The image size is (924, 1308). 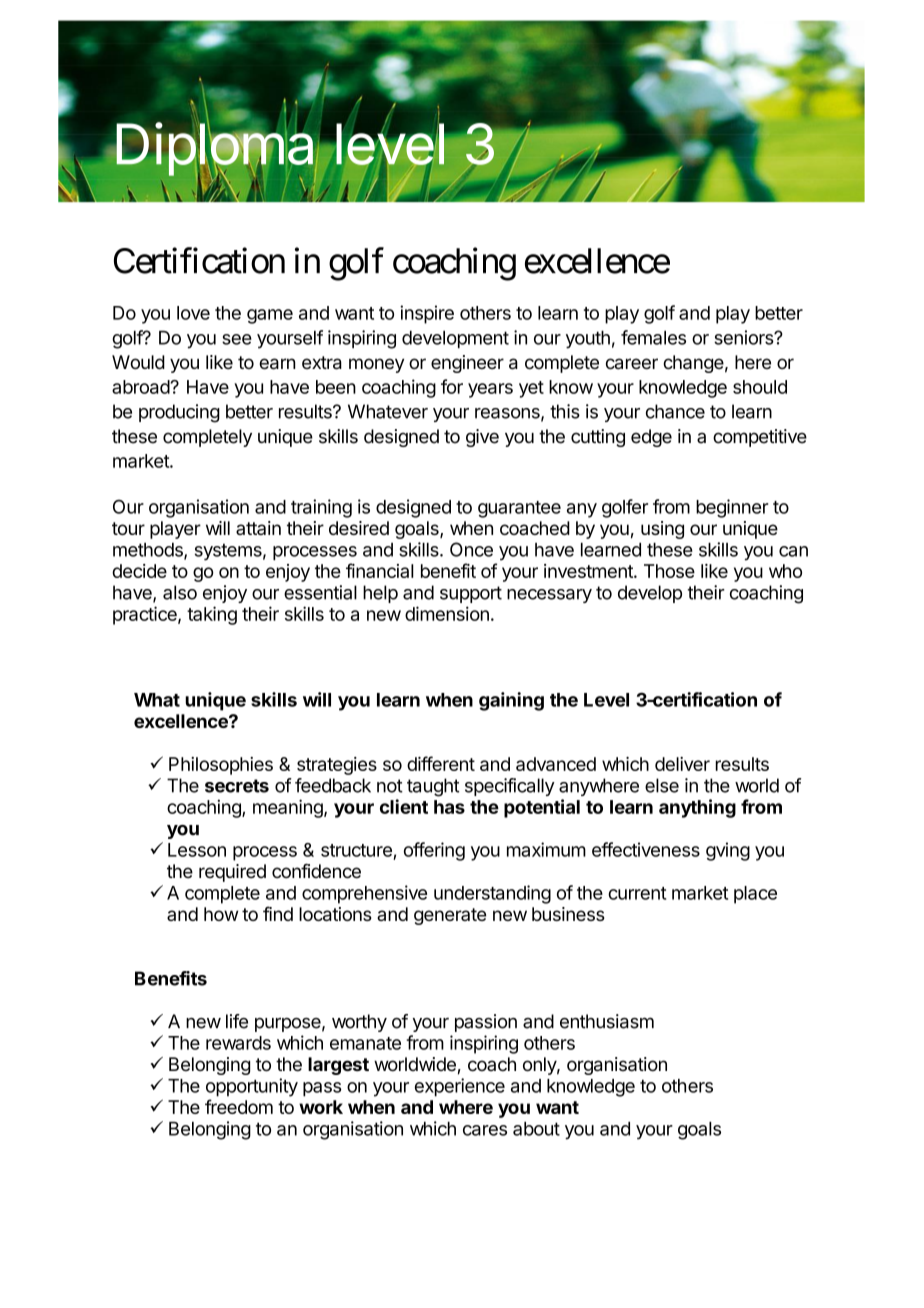 I want to click on beginner, so click(x=732, y=508).
